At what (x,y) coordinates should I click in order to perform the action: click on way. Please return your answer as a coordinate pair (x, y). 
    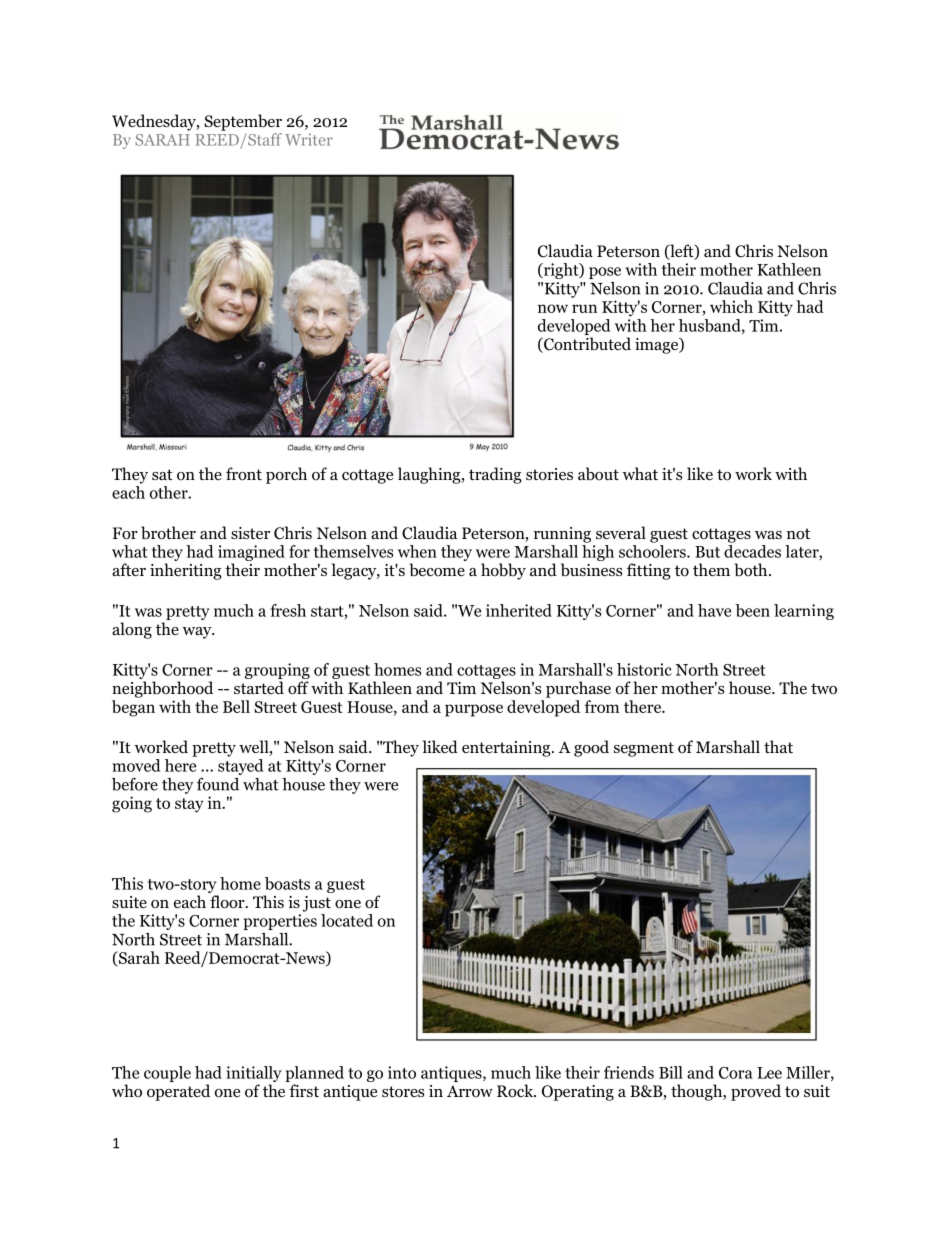
    Looking at the image, I should click on (198, 633).
